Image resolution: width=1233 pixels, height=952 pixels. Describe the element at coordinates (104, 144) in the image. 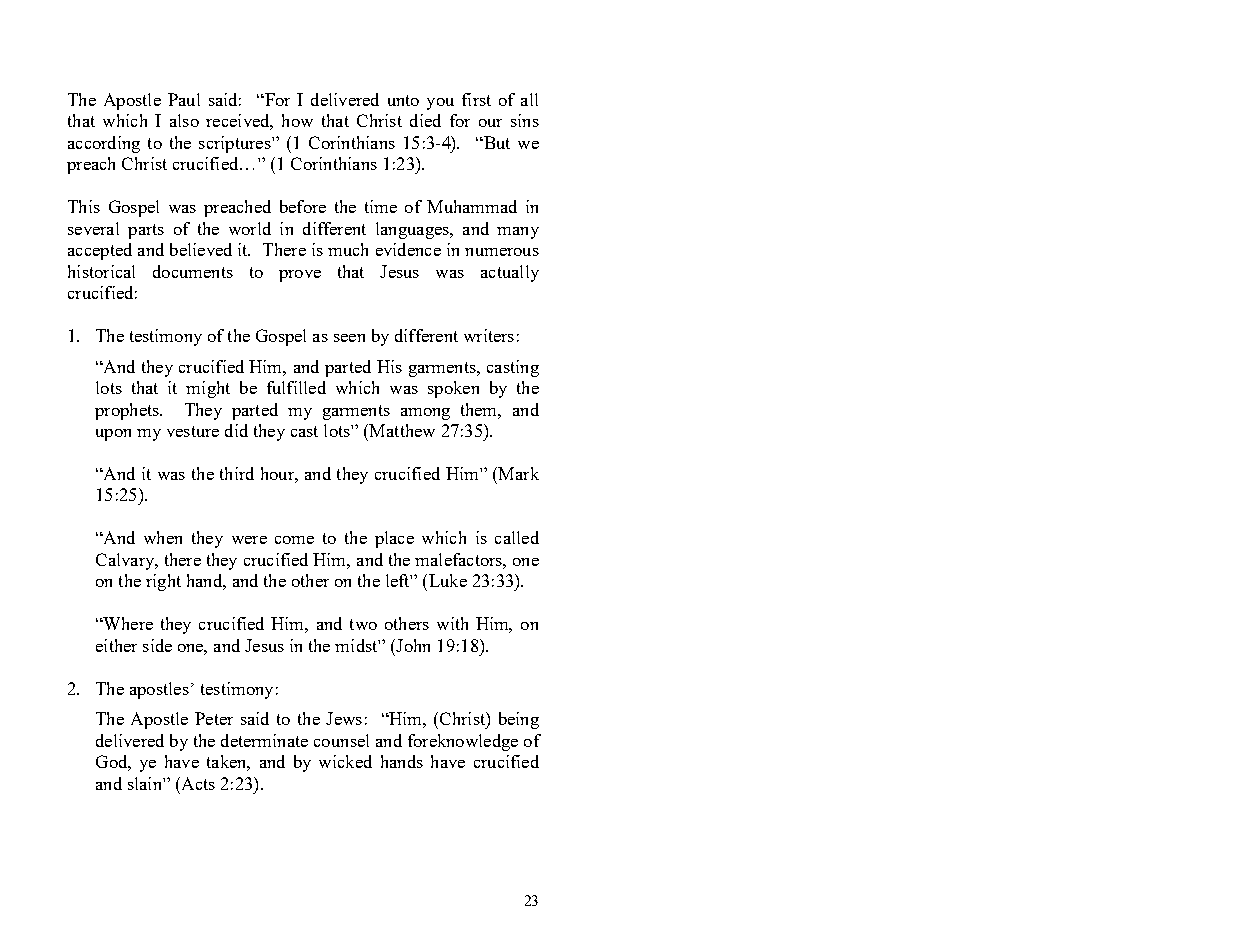

I see `according` at that location.
